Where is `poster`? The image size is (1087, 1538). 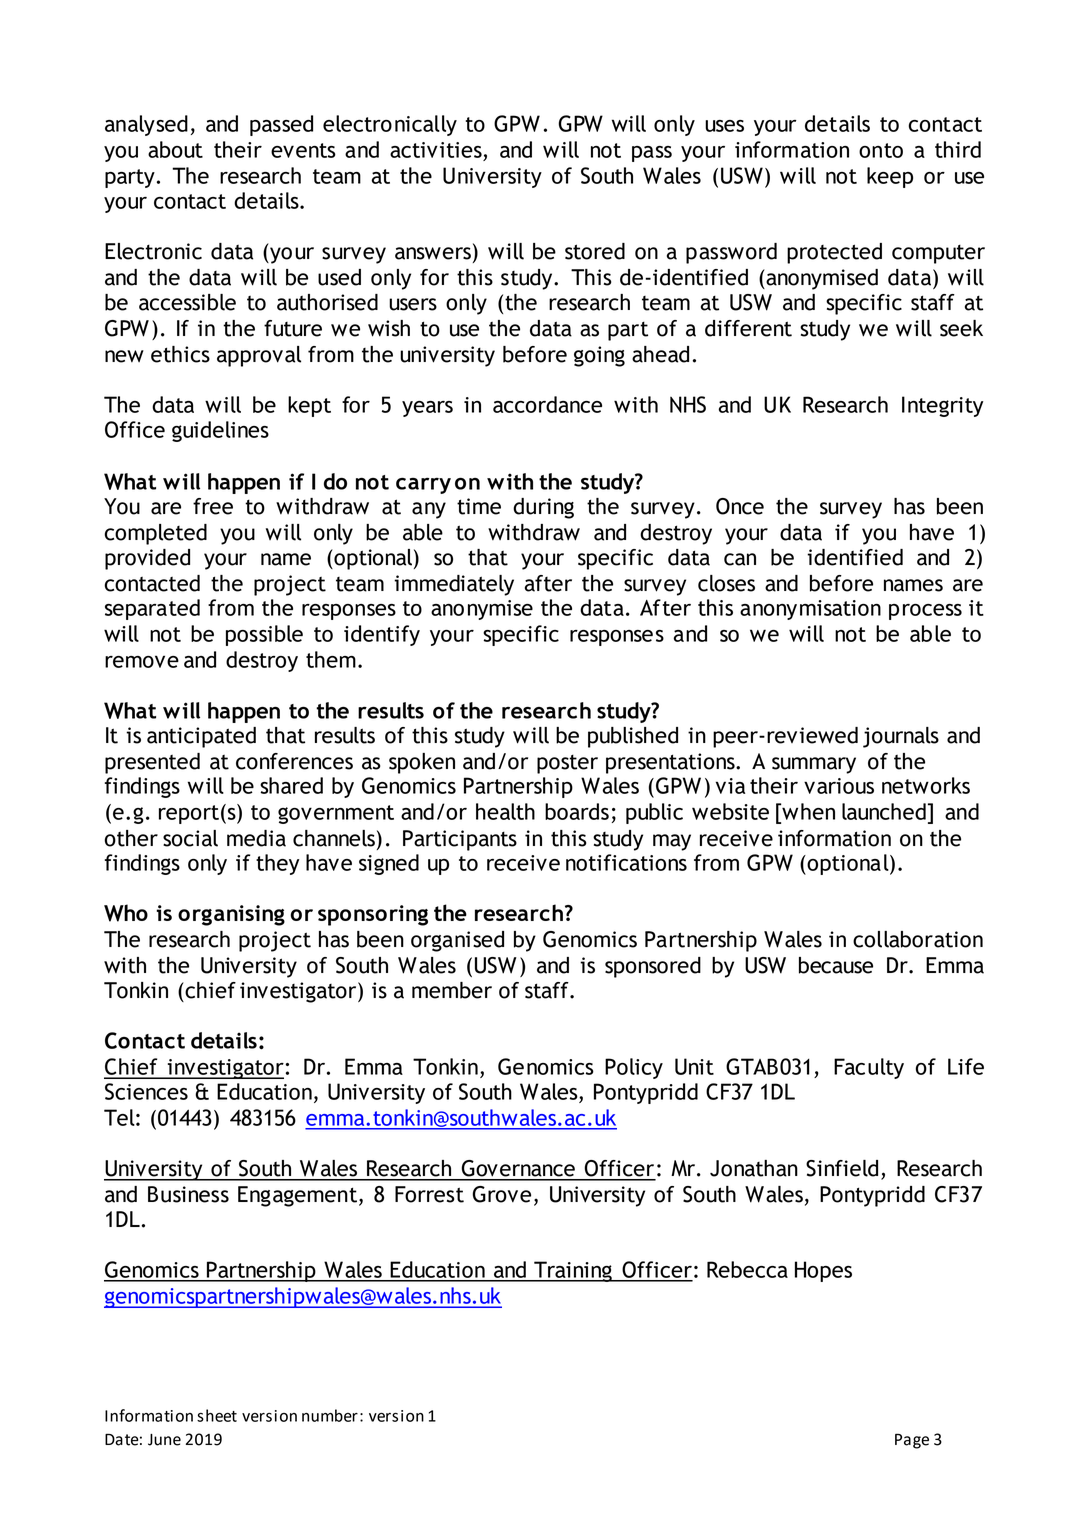
poster is located at coordinates (567, 764).
